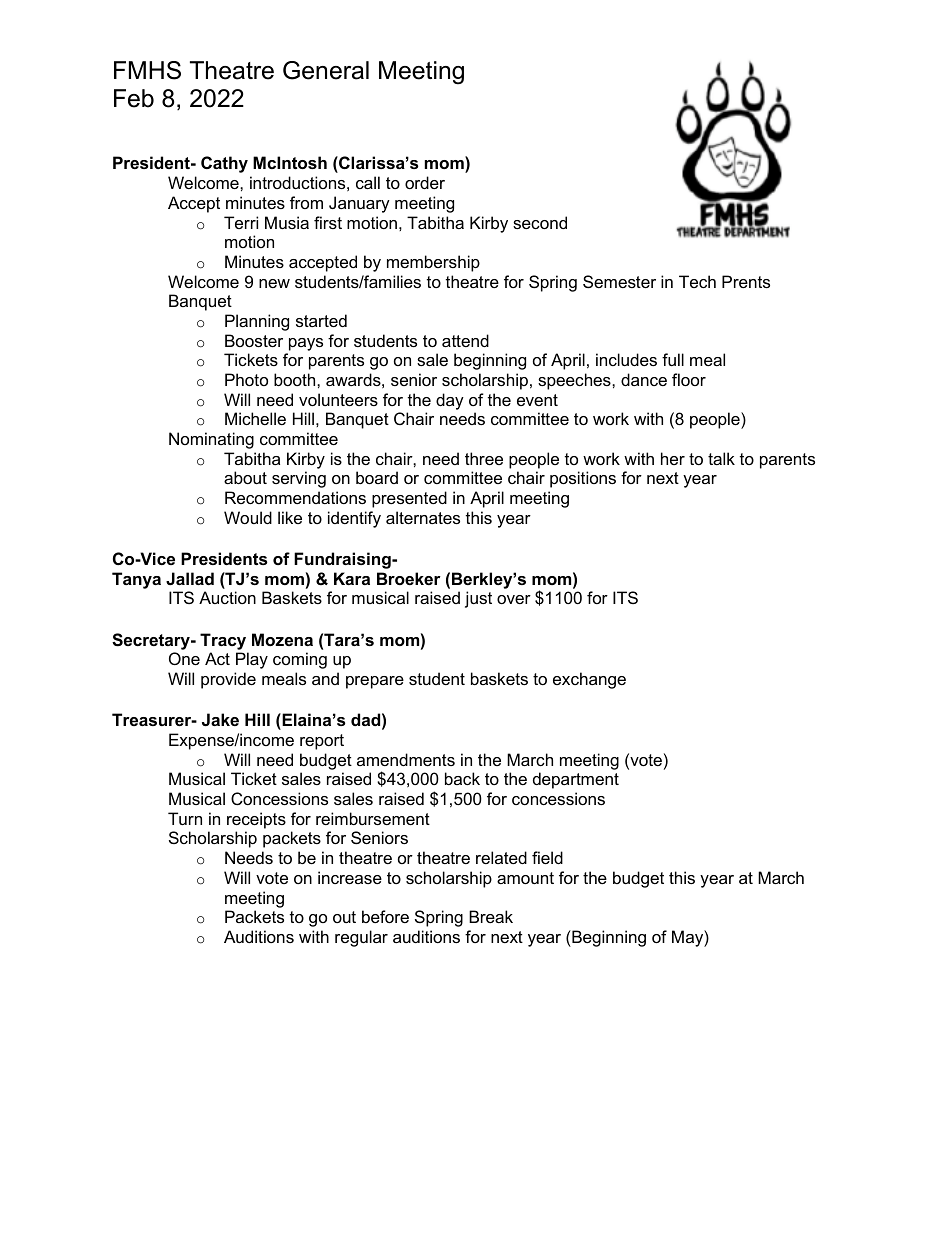 The width and height of the image is (952, 1233). I want to click on Turn, so click(185, 818).
